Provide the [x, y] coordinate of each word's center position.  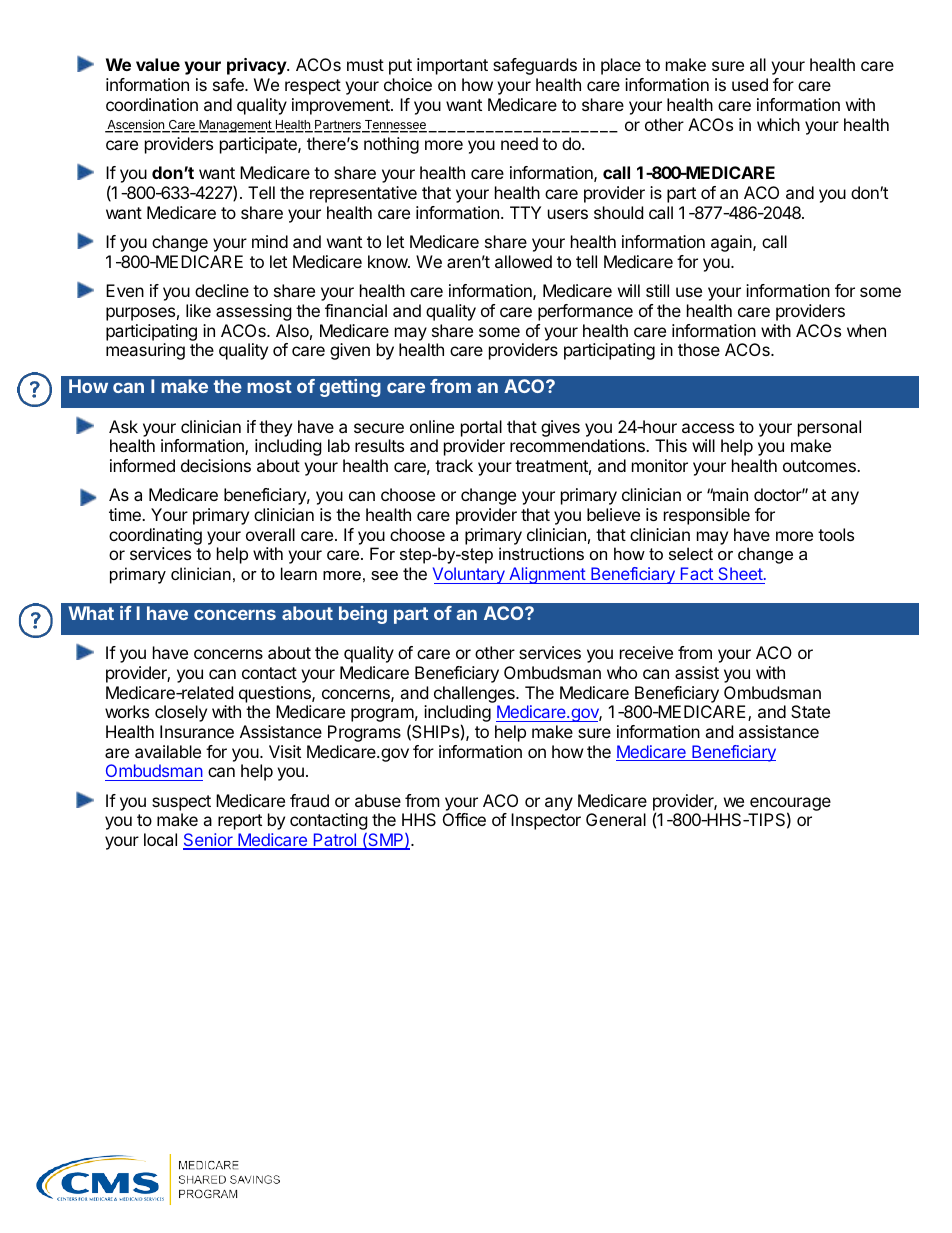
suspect [181, 803]
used [750, 84]
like [198, 310]
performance [585, 312]
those [699, 349]
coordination [152, 104]
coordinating [155, 536]
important [452, 66]
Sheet [740, 573]
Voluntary [470, 575]
